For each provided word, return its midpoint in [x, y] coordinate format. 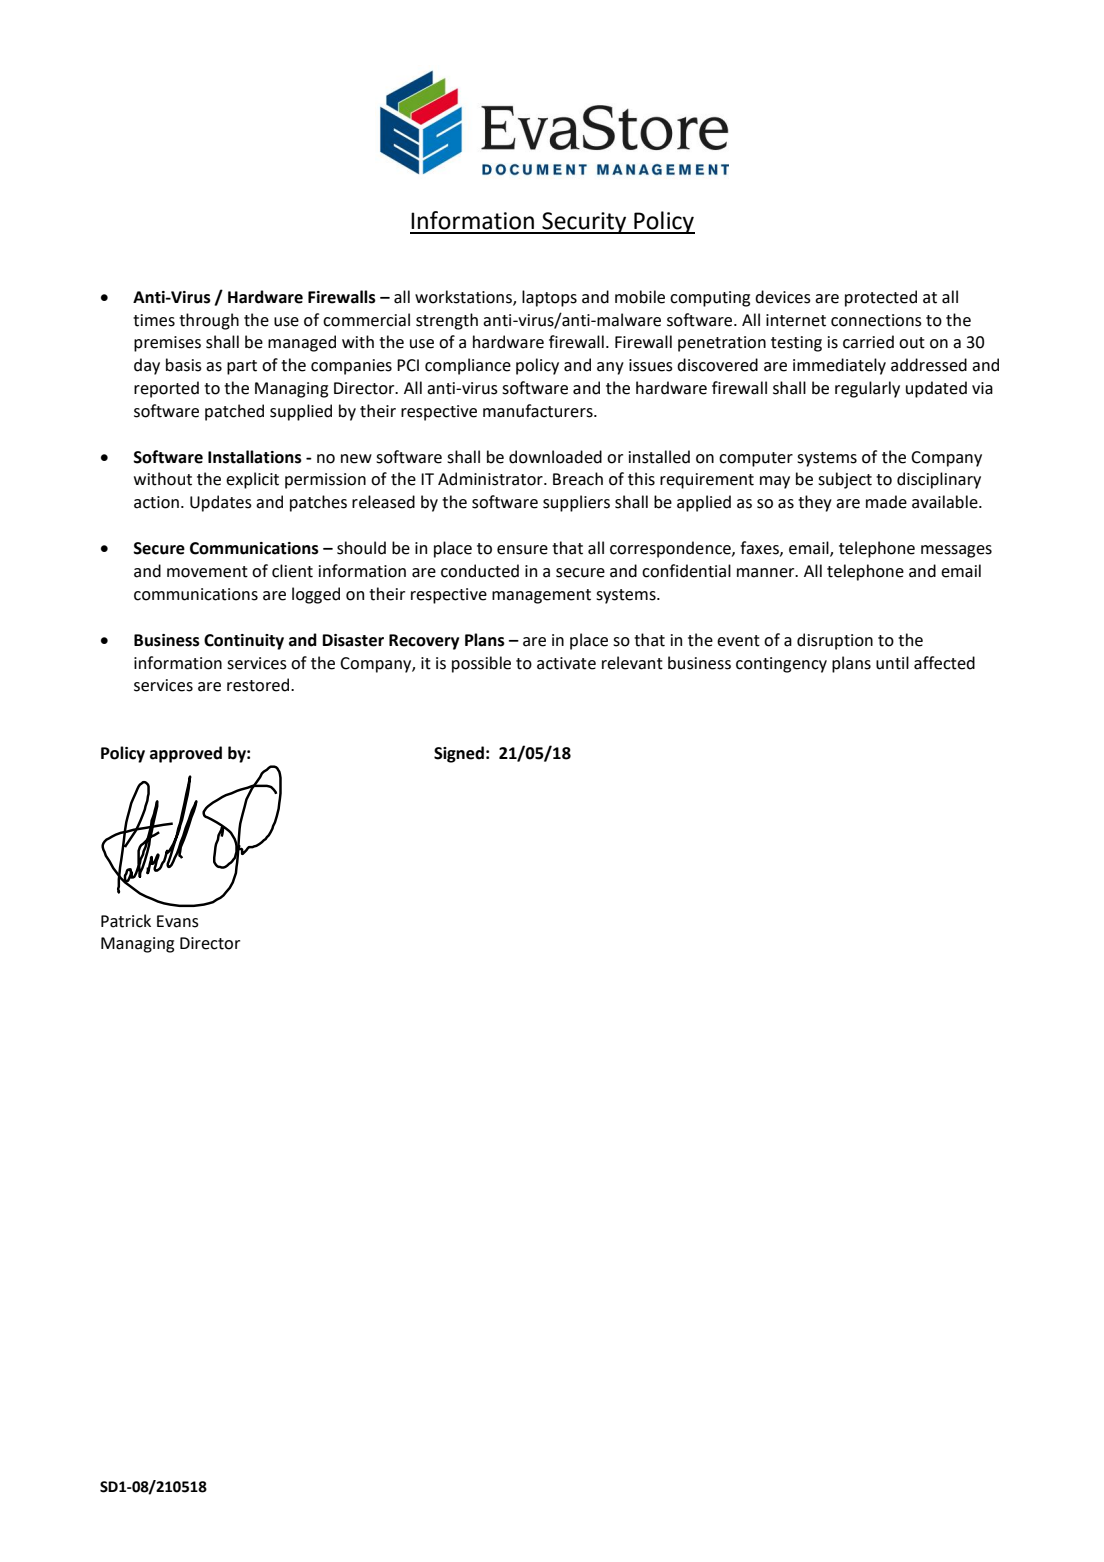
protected [881, 298]
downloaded [555, 457]
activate [566, 663]
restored [259, 685]
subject [845, 480]
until [892, 663]
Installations [255, 457]
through [209, 321]
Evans [178, 921]
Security [584, 223]
